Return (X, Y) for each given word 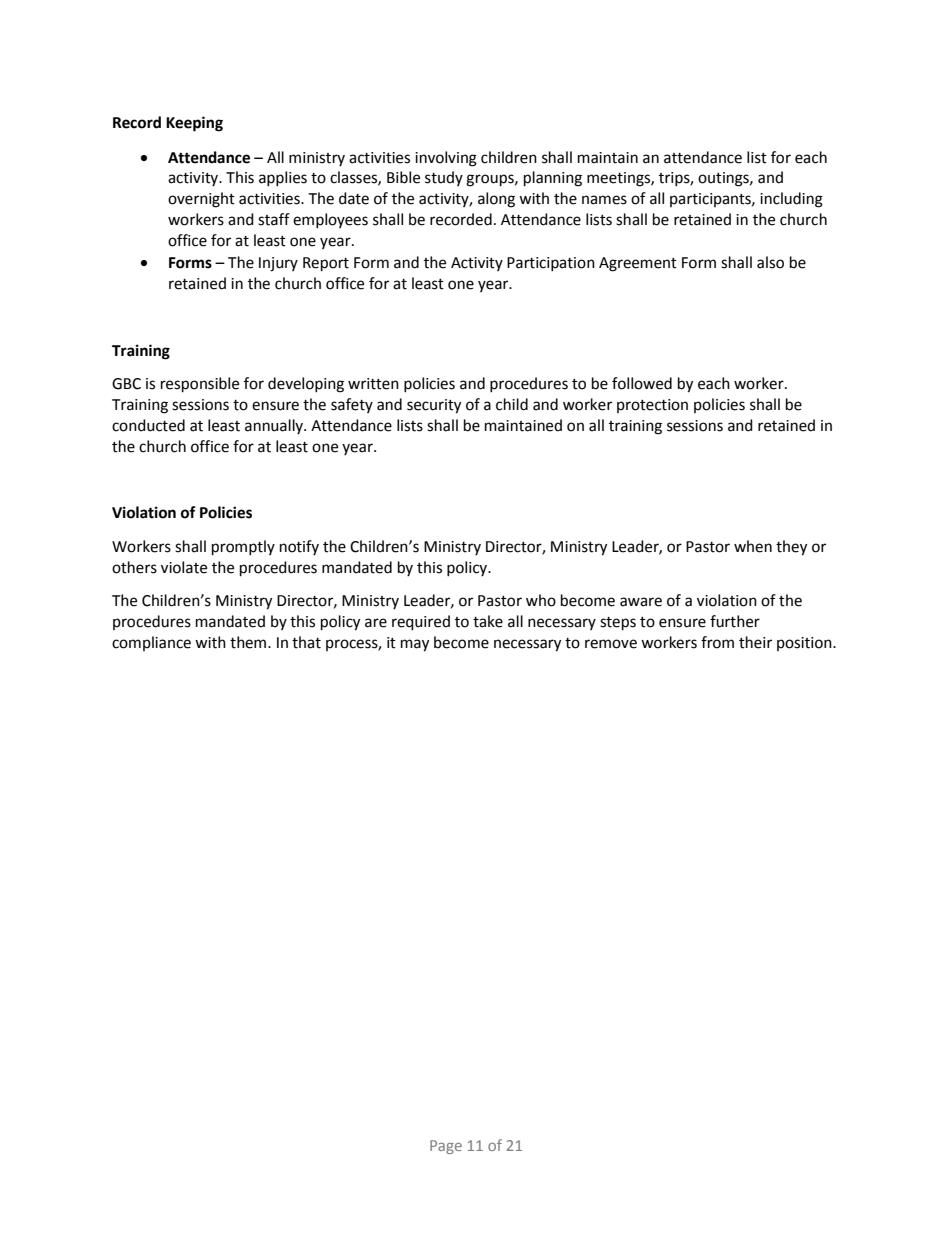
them (249, 642)
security (434, 406)
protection (652, 406)
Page (446, 1147)
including (791, 200)
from (717, 642)
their (755, 642)
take (488, 621)
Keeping (194, 124)
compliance (151, 643)
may (415, 645)
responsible (200, 385)
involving (446, 159)
